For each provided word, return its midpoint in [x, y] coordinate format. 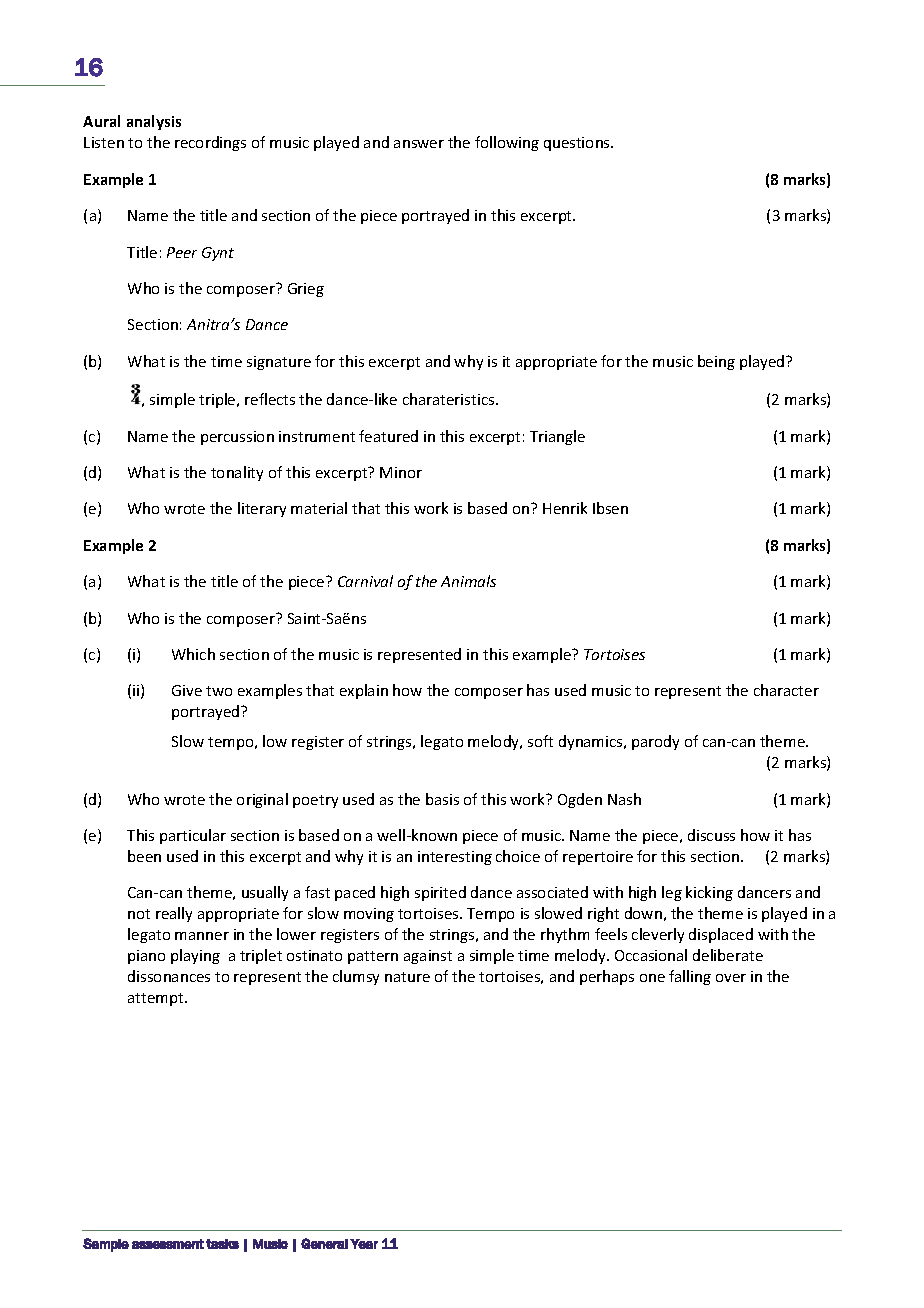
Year [364, 1244]
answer [419, 144]
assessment [168, 1244]
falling [690, 977]
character [786, 690]
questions [578, 144]
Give [187, 690]
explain [364, 691]
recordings [210, 143]
